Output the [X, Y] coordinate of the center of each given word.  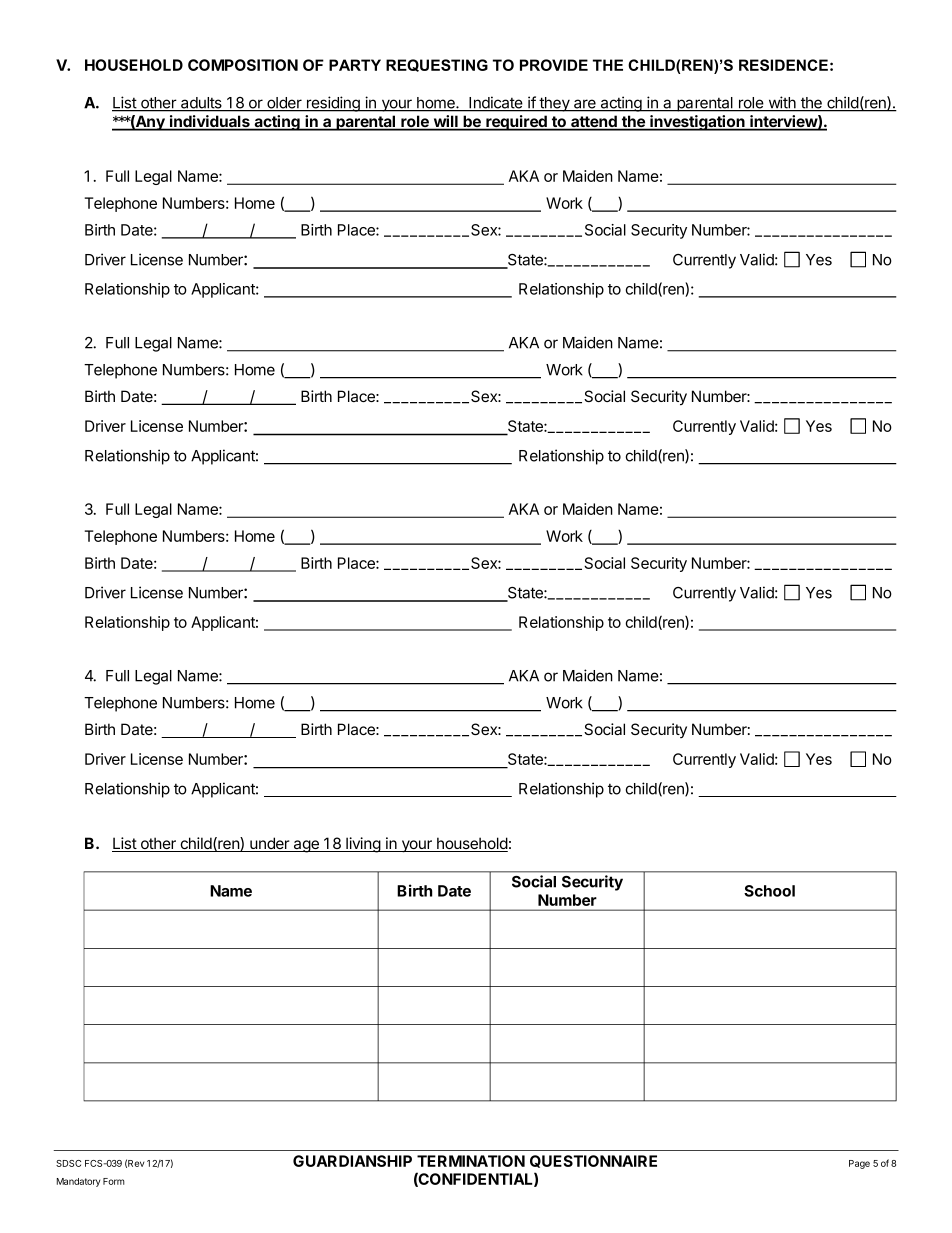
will [445, 122]
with [782, 103]
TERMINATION [471, 1161]
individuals [210, 122]
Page [859, 1164]
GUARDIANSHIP [352, 1161]
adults [201, 104]
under [270, 844]
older [284, 104]
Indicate [496, 103]
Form [114, 1181]
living [363, 845]
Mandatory [78, 1182]
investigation [697, 123]
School [769, 891]
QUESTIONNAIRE [593, 1161]
